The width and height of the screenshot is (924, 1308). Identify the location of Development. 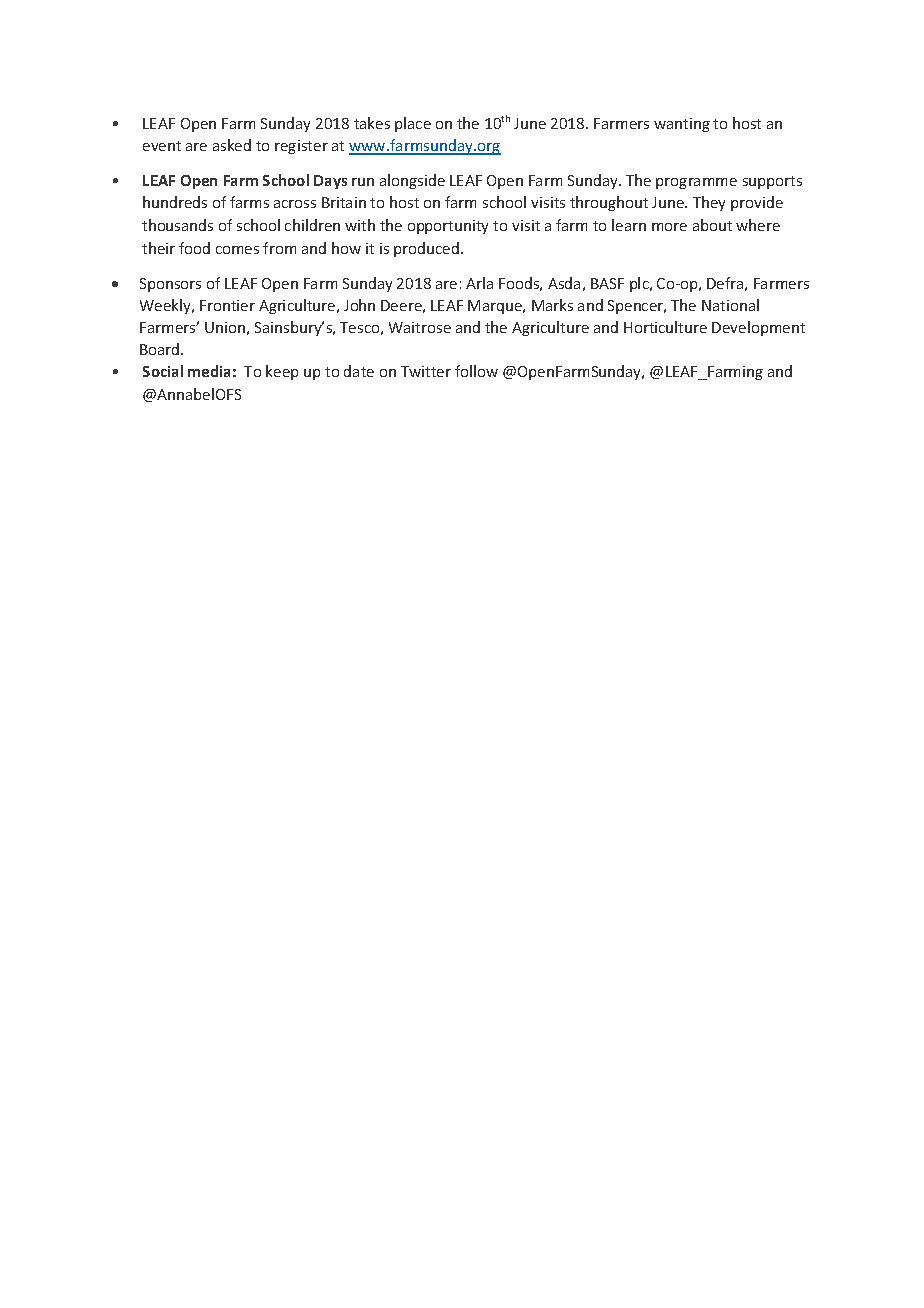
(758, 328).
